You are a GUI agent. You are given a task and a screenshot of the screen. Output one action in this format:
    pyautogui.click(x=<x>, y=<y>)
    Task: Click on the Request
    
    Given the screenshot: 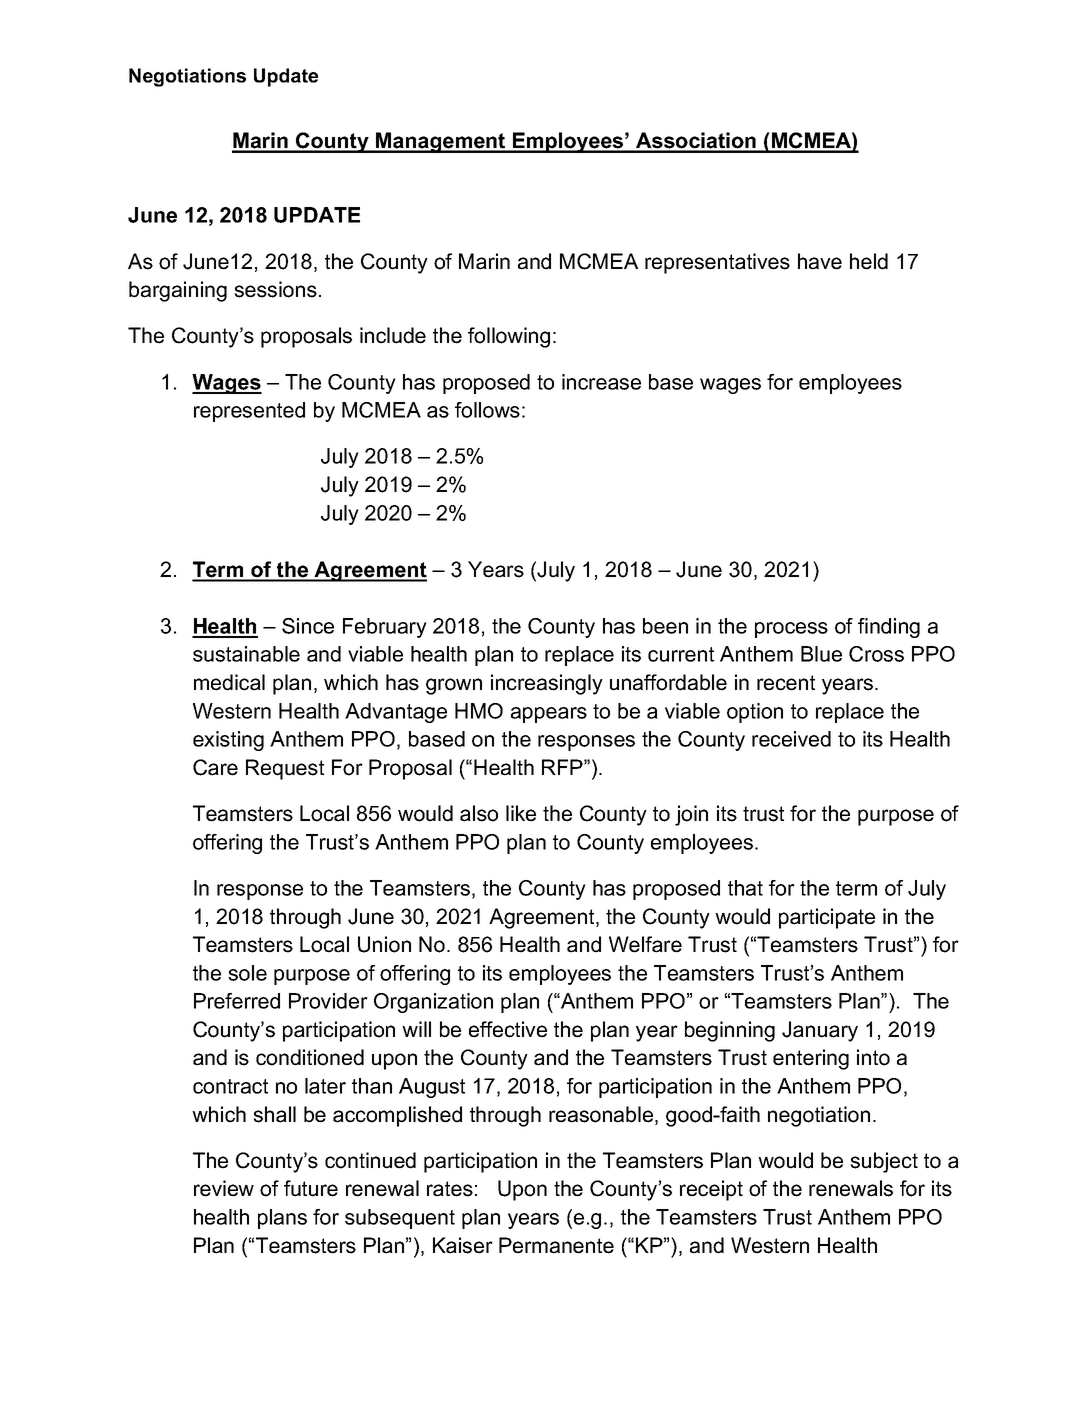 What is the action you would take?
    pyautogui.click(x=285, y=769)
